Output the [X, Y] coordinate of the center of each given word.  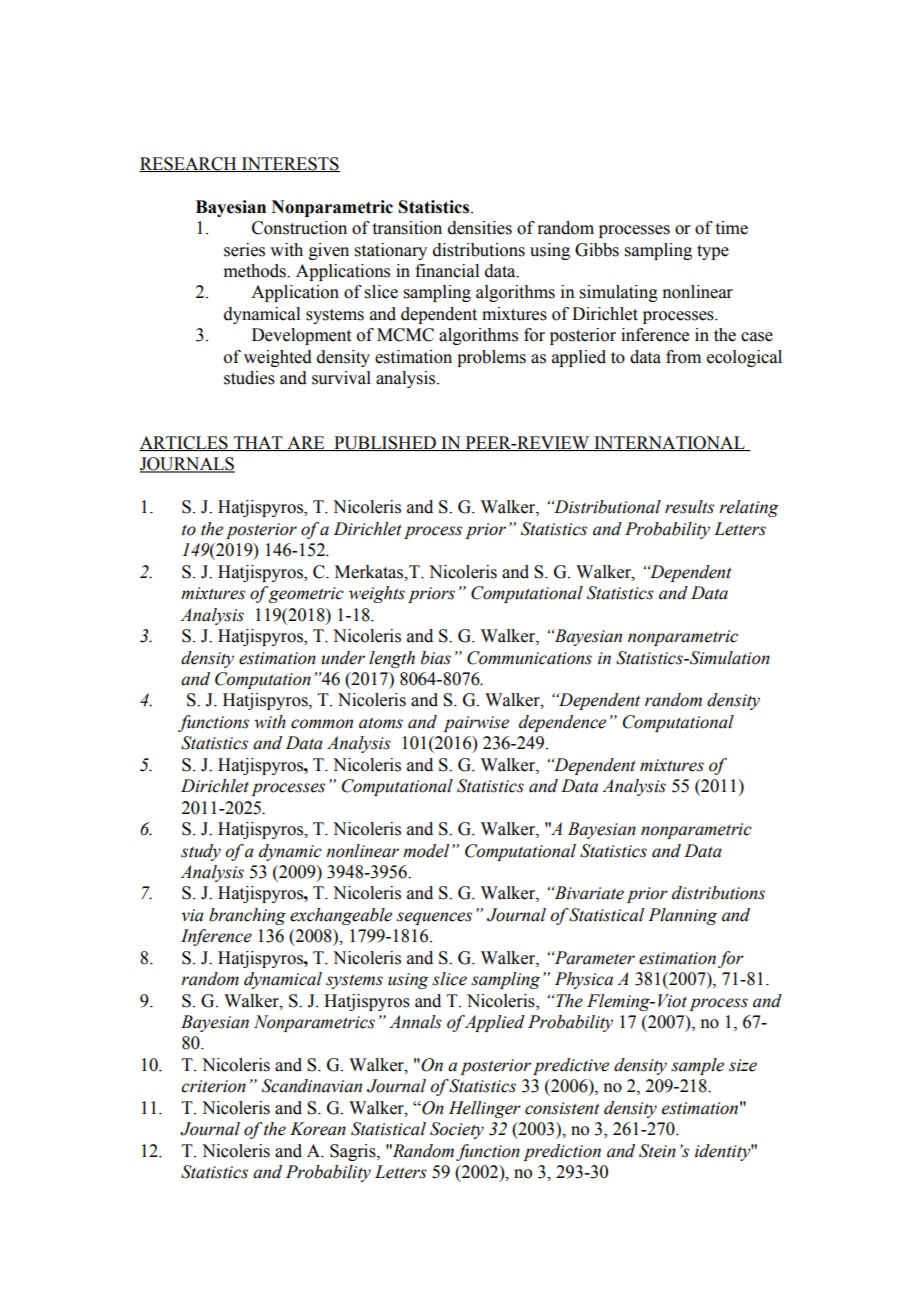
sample [697, 1066]
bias [436, 658]
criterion [213, 1086]
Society [457, 1130]
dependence [562, 723]
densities [480, 228]
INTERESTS [290, 164]
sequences [434, 918]
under [343, 658]
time [732, 228]
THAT [258, 443]
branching [247, 916]
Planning [682, 916]
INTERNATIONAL [669, 443]
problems [491, 358]
